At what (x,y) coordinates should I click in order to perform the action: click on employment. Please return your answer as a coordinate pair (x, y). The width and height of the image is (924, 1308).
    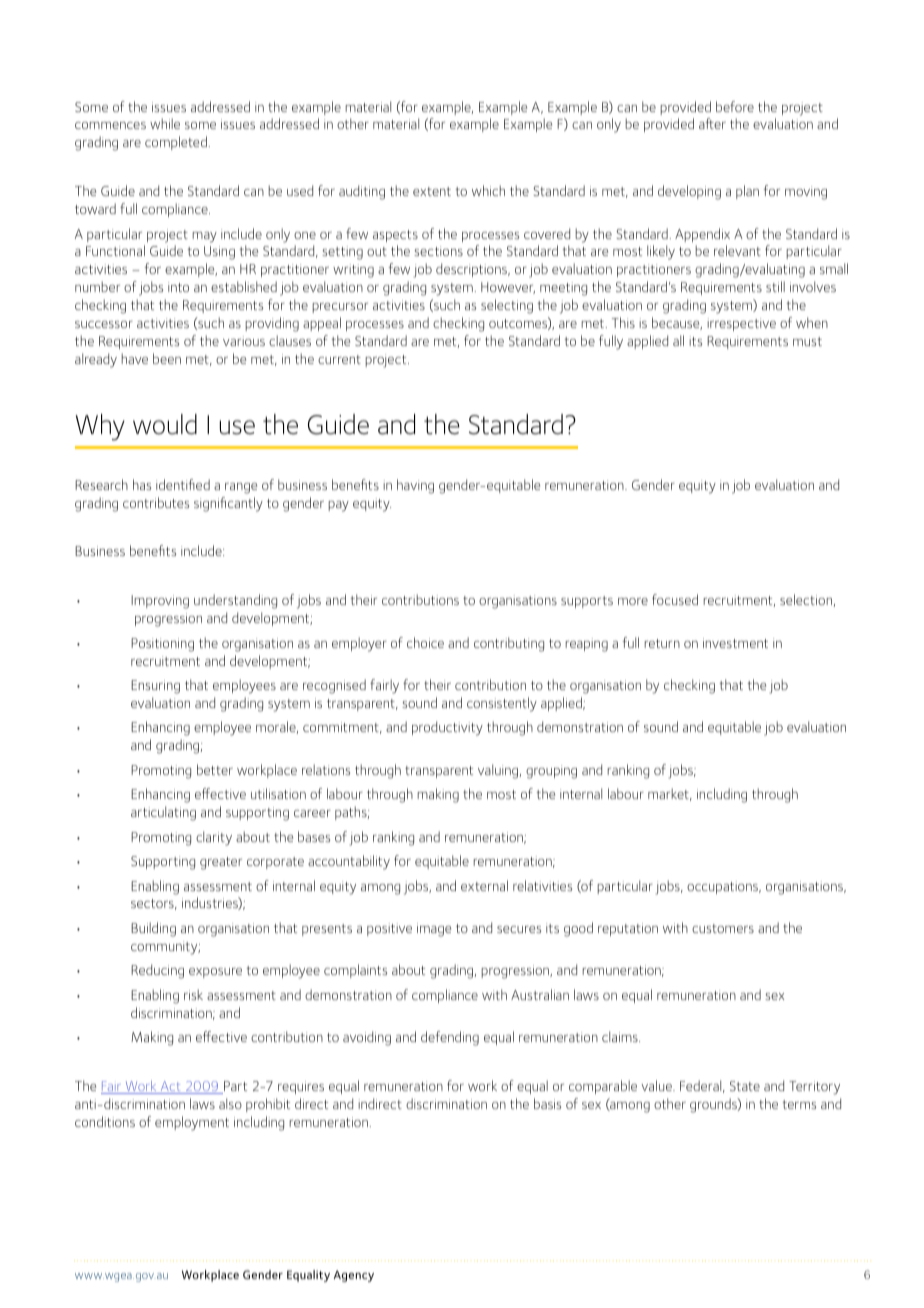
    Looking at the image, I should click on (192, 1123).
